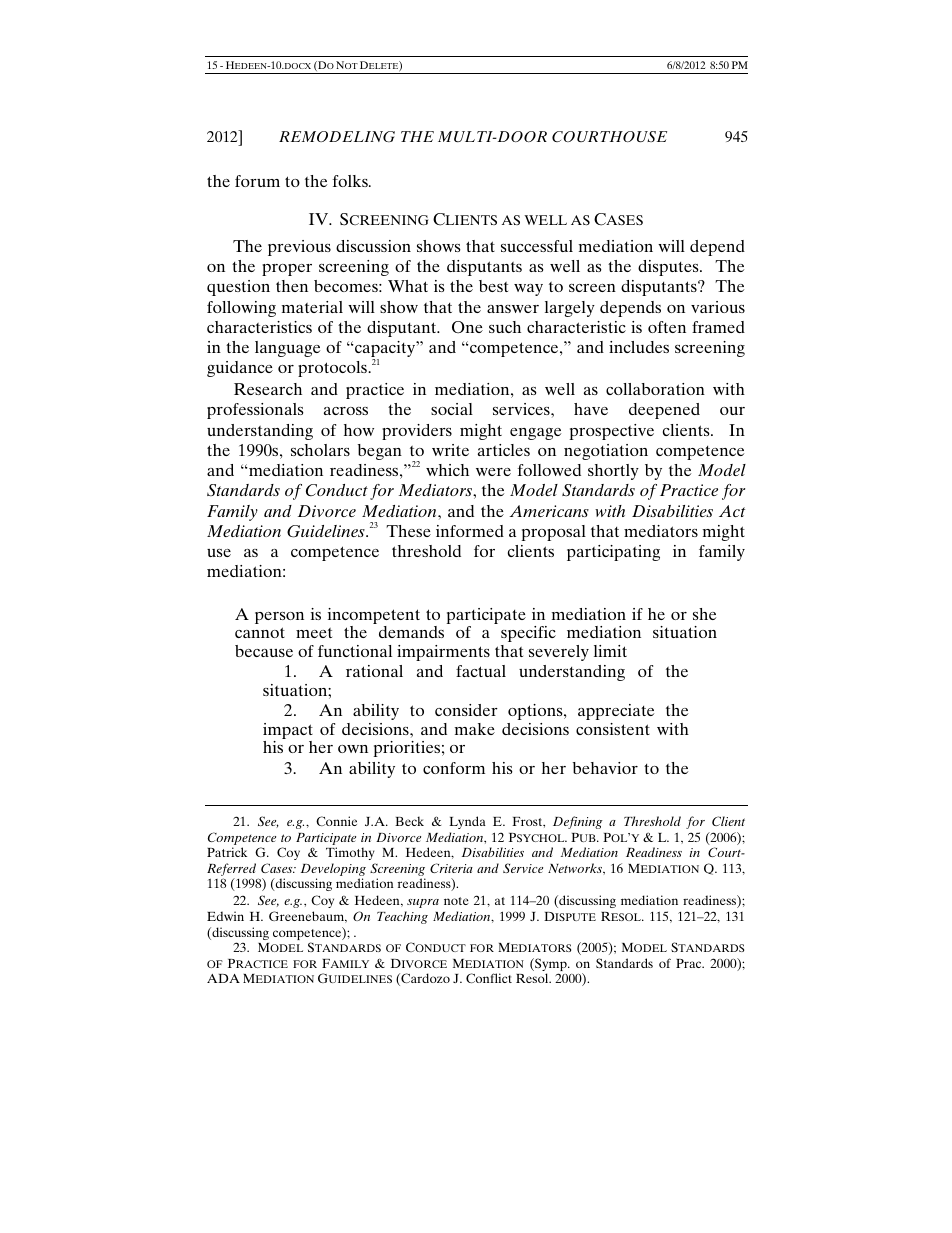  I want to click on behavior, so click(605, 768).
